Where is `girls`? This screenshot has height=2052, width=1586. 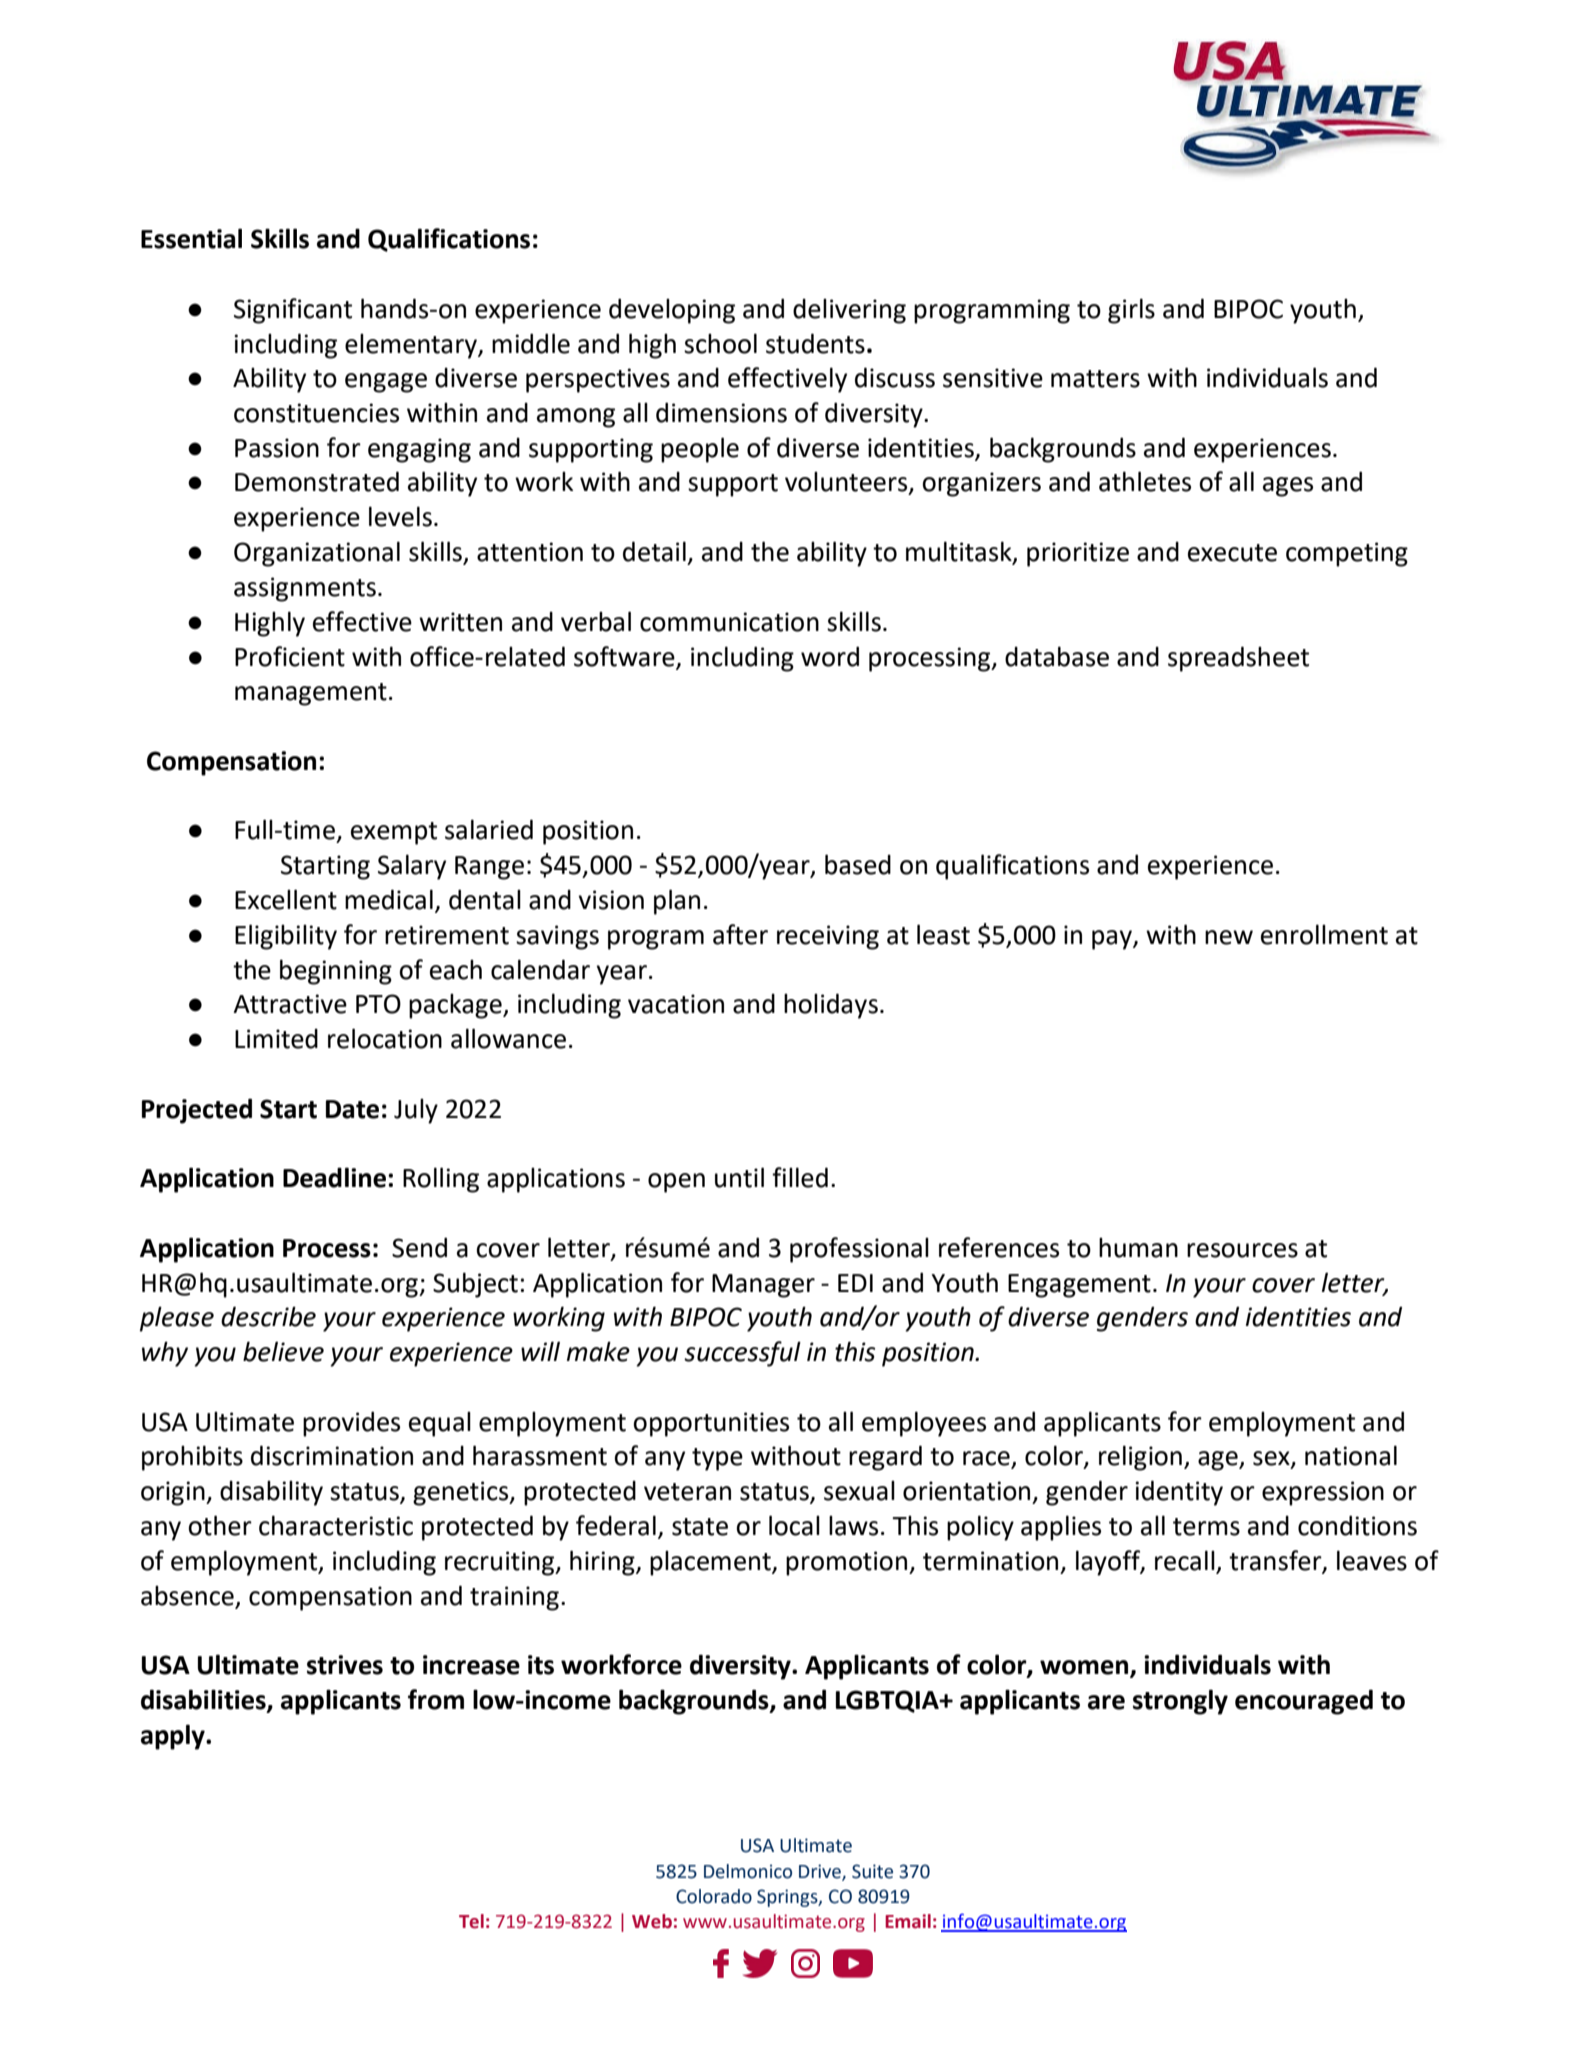
girls is located at coordinates (1131, 311).
